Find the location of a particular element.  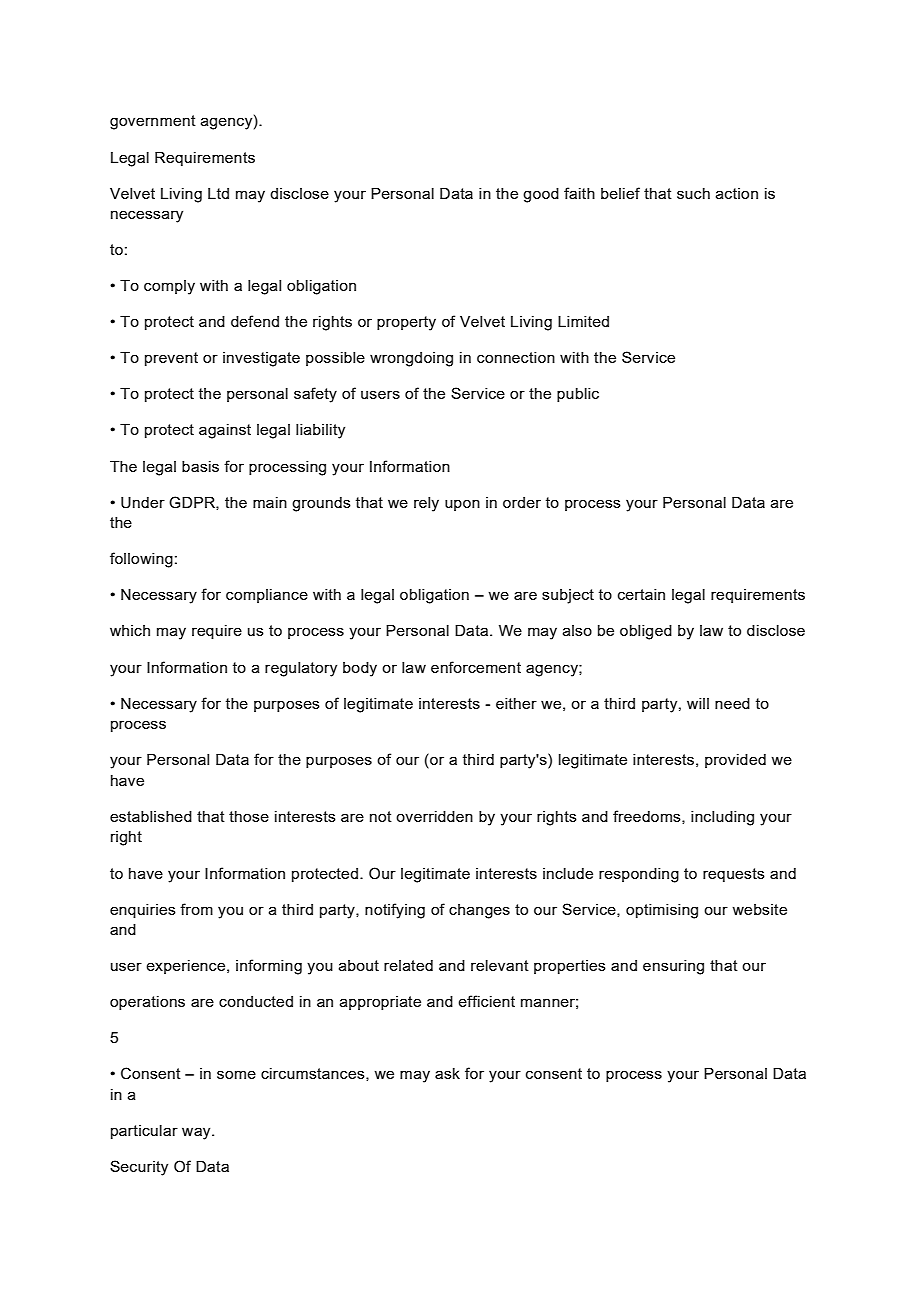

way is located at coordinates (197, 1133).
